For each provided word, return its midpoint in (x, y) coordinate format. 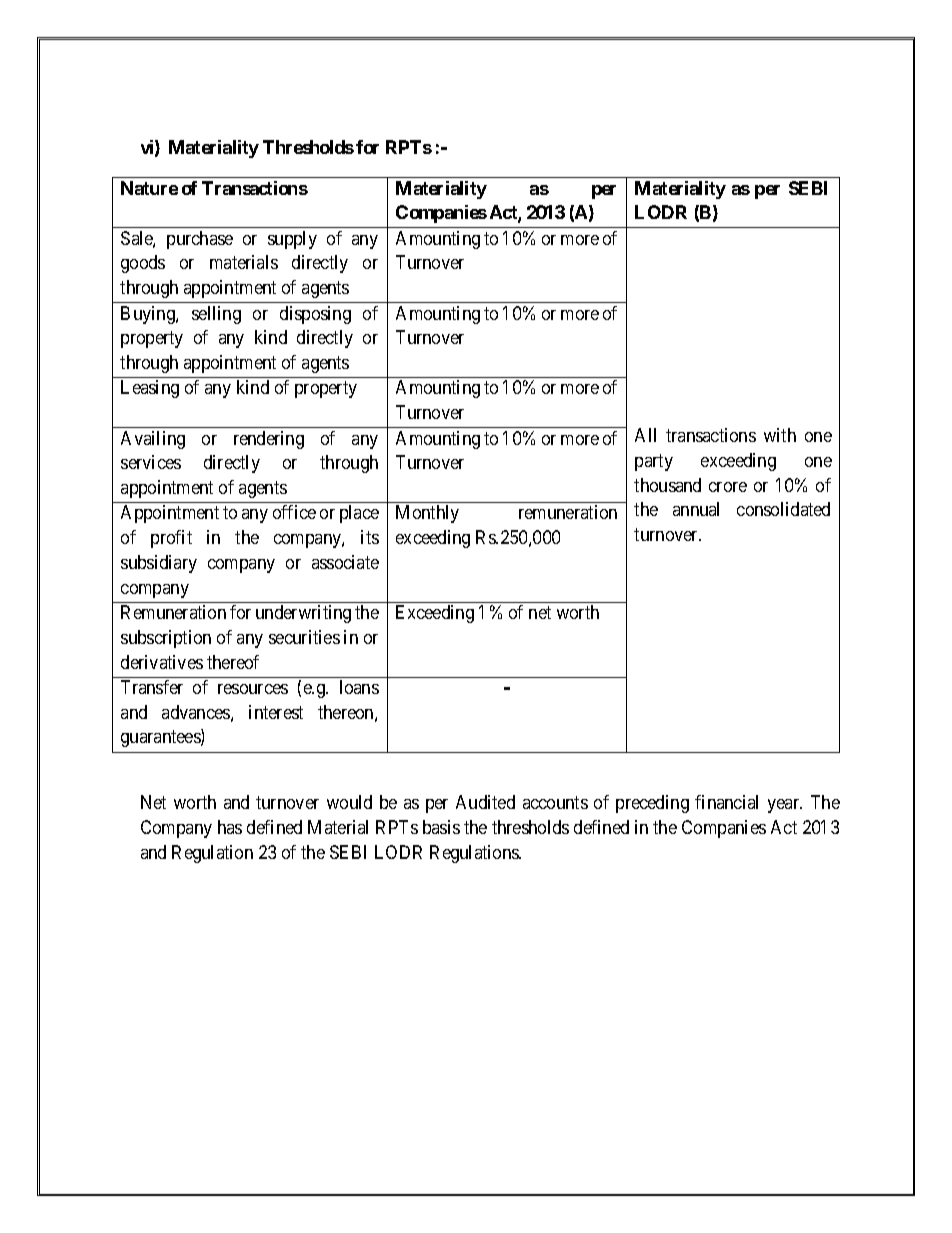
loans (359, 687)
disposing (315, 315)
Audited (485, 802)
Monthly (427, 514)
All (645, 435)
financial (726, 802)
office (294, 512)
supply (292, 240)
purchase (200, 240)
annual (696, 509)
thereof (233, 662)
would (349, 802)
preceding (652, 804)
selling (216, 315)
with (780, 435)
